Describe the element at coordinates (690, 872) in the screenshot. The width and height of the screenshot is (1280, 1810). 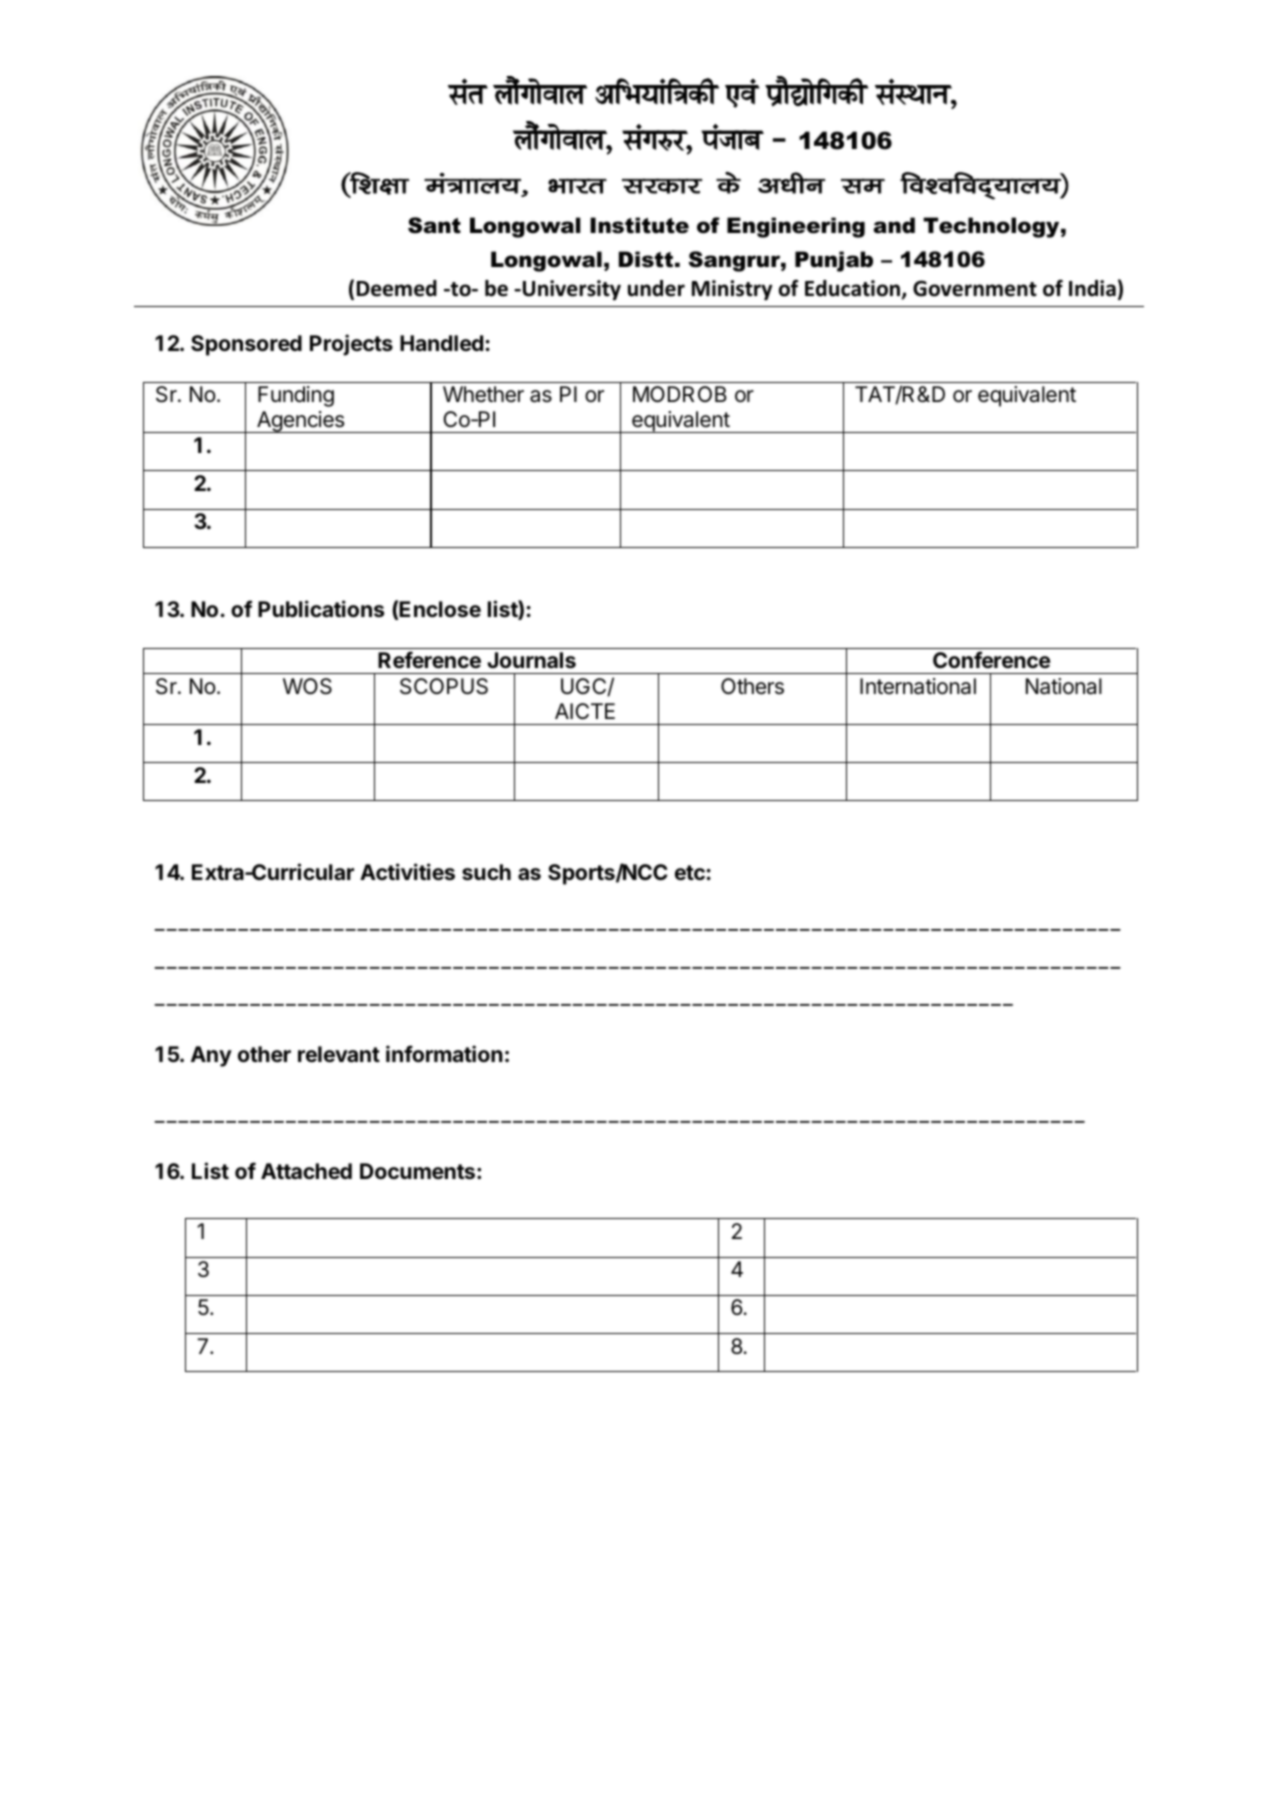
I see `etc` at that location.
